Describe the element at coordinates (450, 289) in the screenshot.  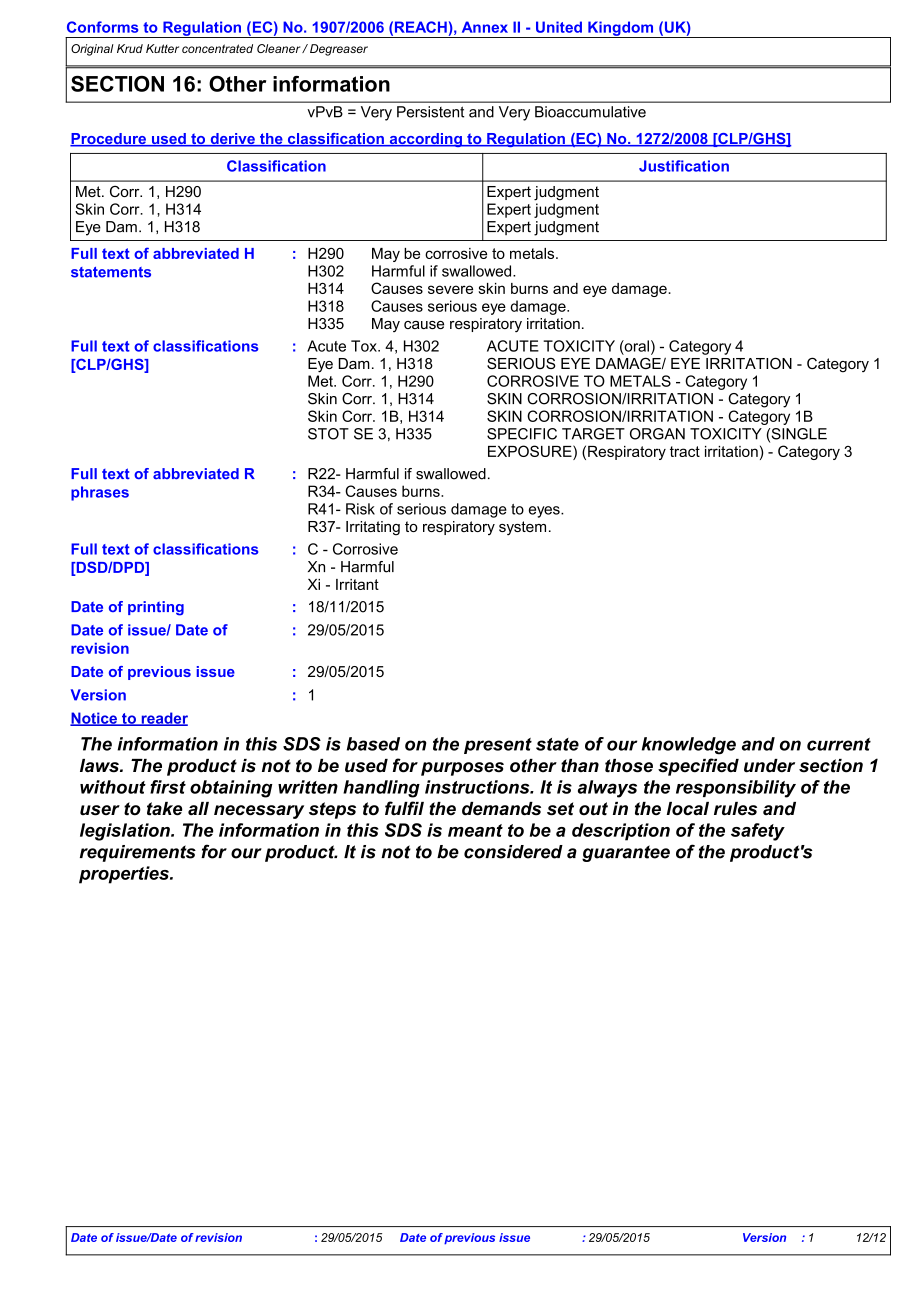
I see `severe` at that location.
